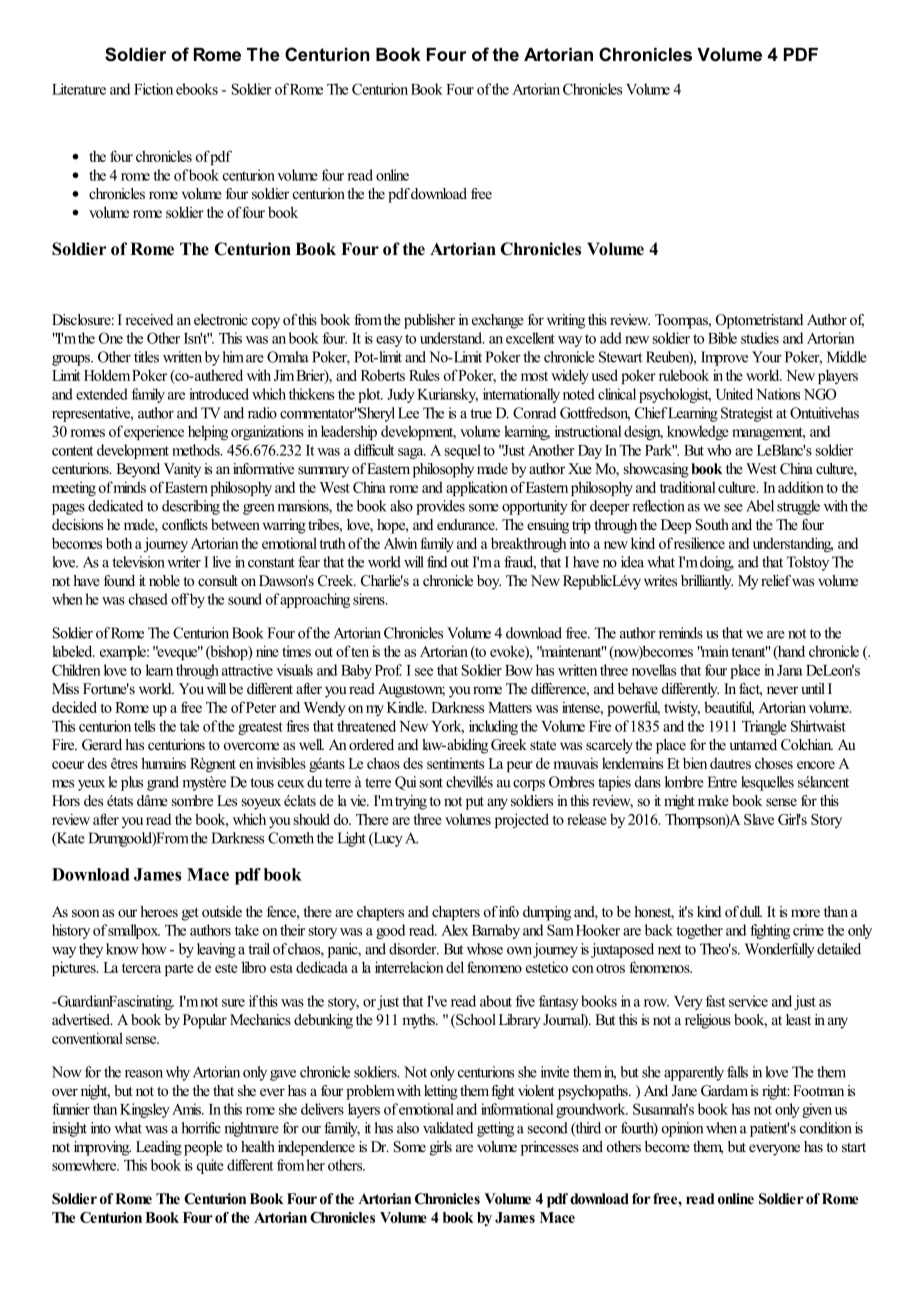 This image has height=1308, width=924. I want to click on Jana, so click(790, 670).
